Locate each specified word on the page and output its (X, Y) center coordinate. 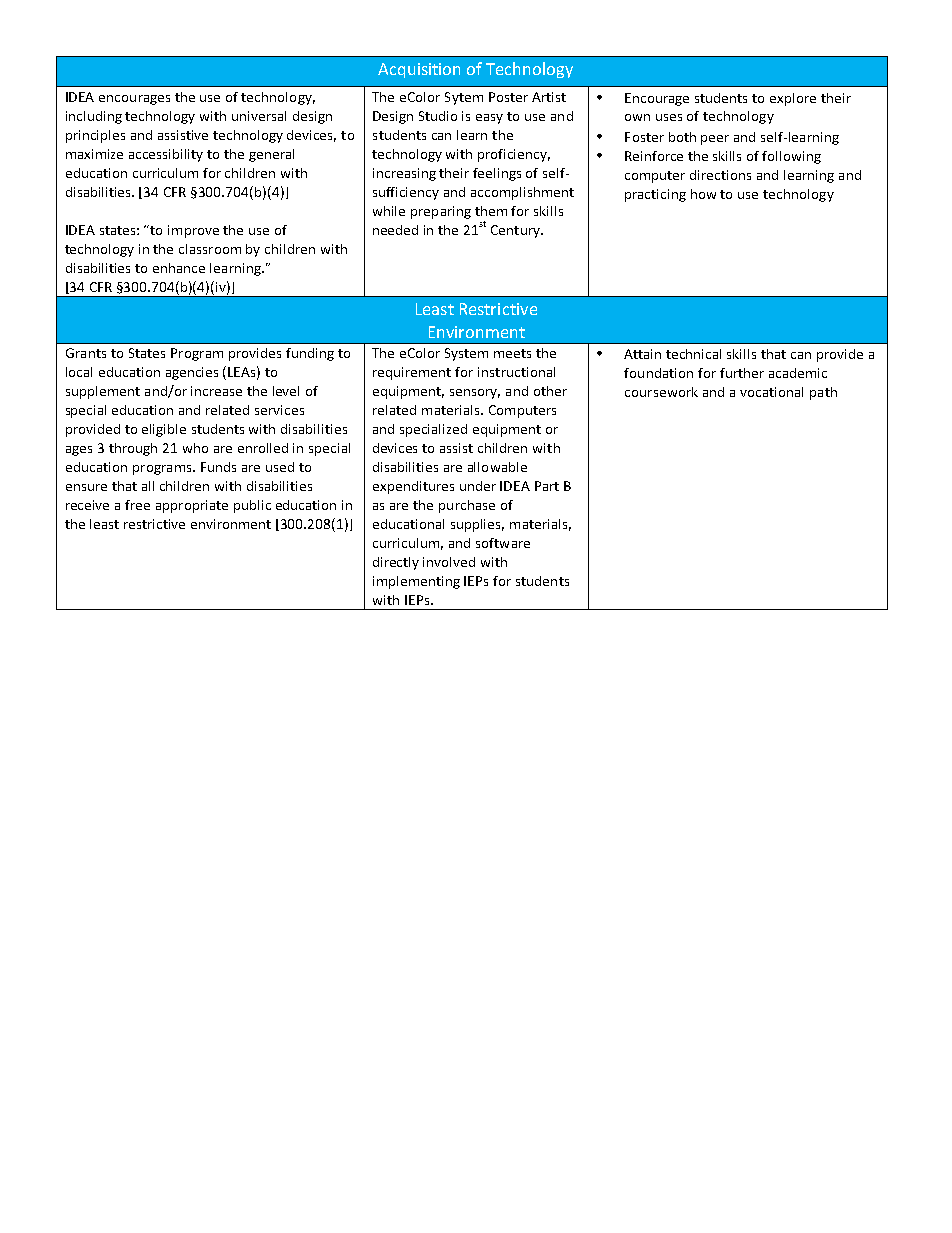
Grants (86, 353)
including (94, 117)
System (466, 354)
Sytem (464, 98)
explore (793, 99)
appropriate (192, 506)
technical (693, 354)
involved (449, 562)
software (503, 543)
